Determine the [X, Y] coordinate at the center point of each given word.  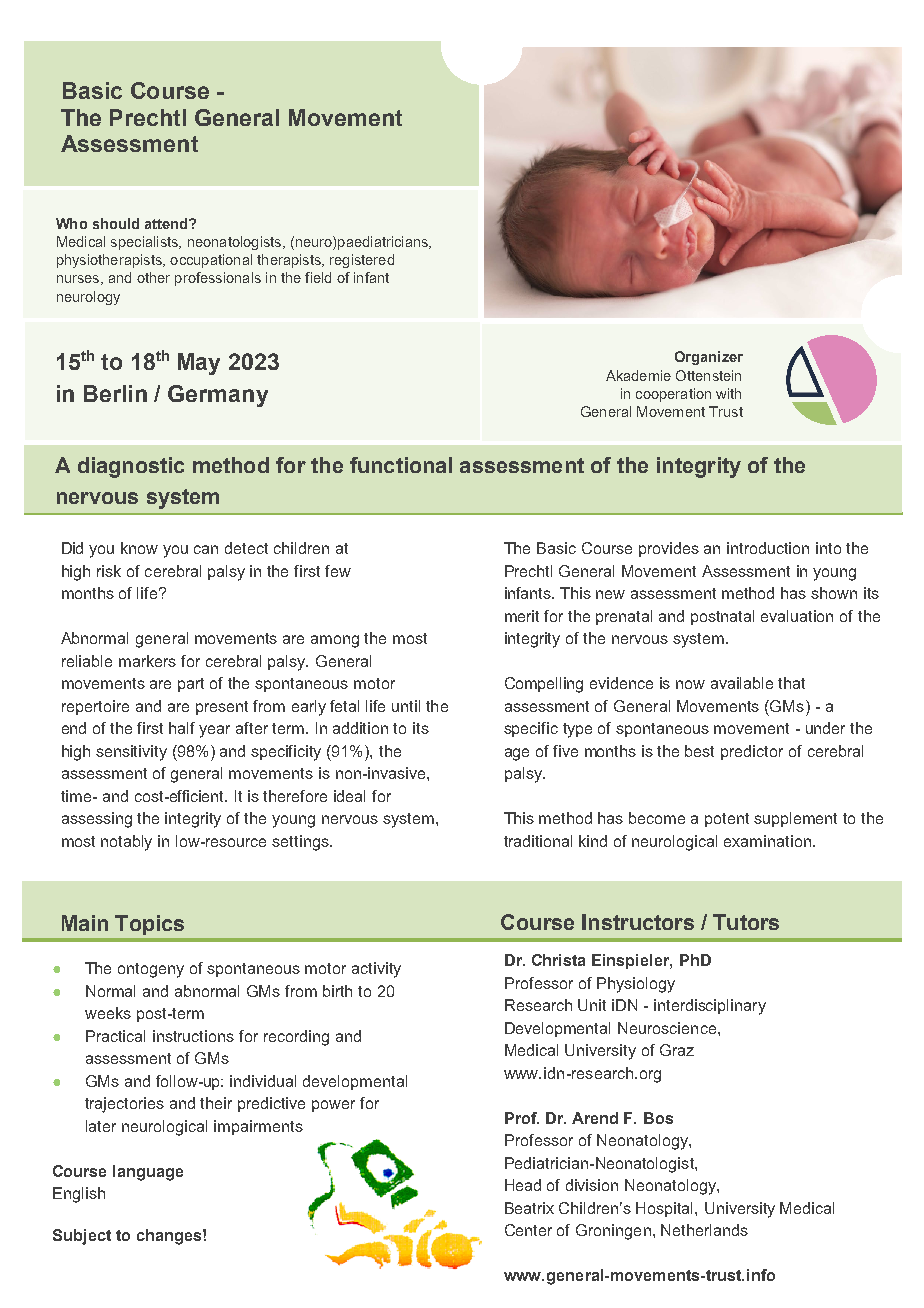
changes [169, 1237]
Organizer [709, 358]
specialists [145, 243]
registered [362, 261]
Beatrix [529, 1208]
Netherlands [704, 1230]
